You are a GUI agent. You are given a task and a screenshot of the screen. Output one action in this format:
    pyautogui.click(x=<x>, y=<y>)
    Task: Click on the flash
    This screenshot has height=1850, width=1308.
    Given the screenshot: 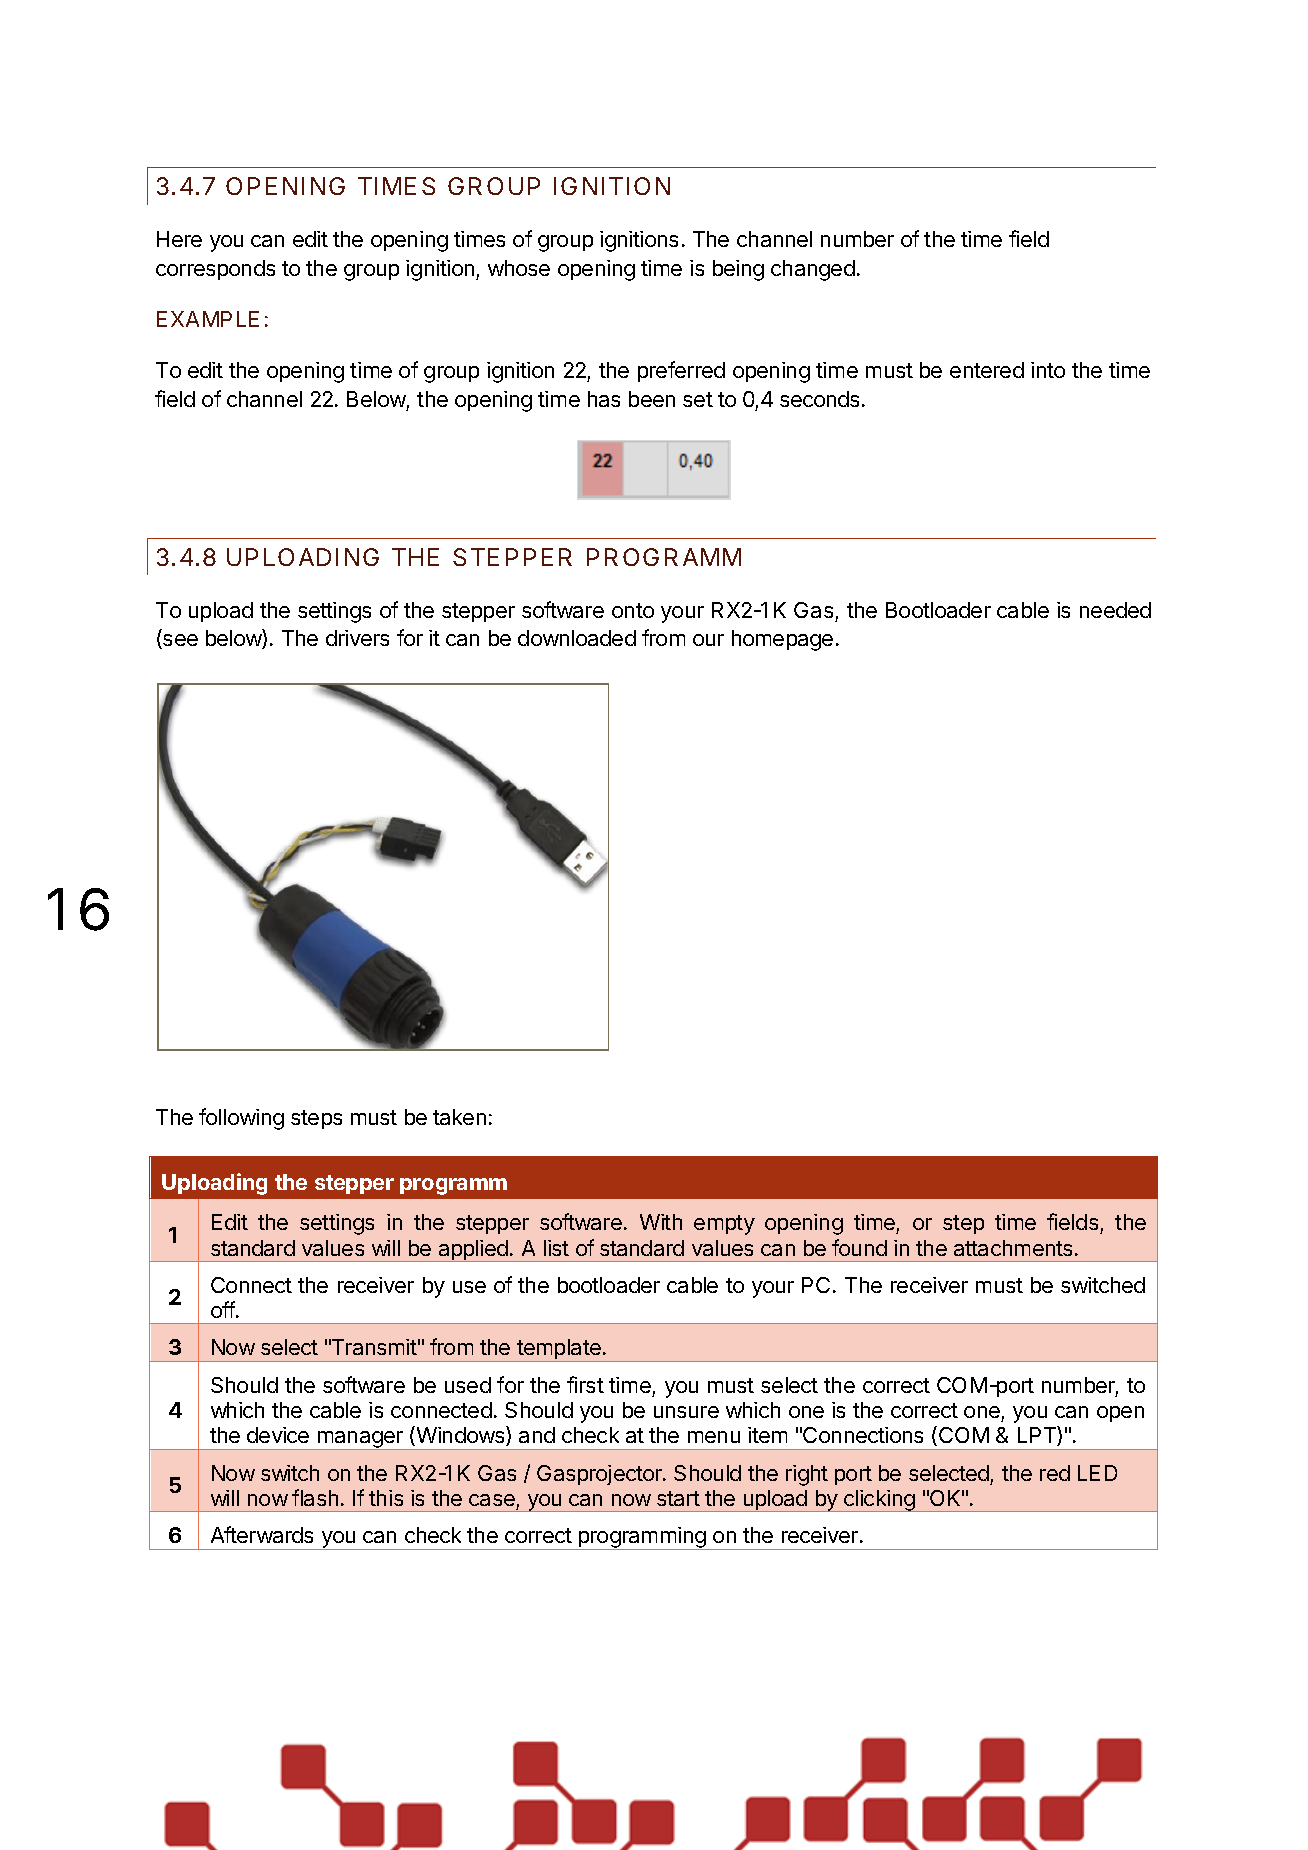 What is the action you would take?
    pyautogui.click(x=315, y=1497)
